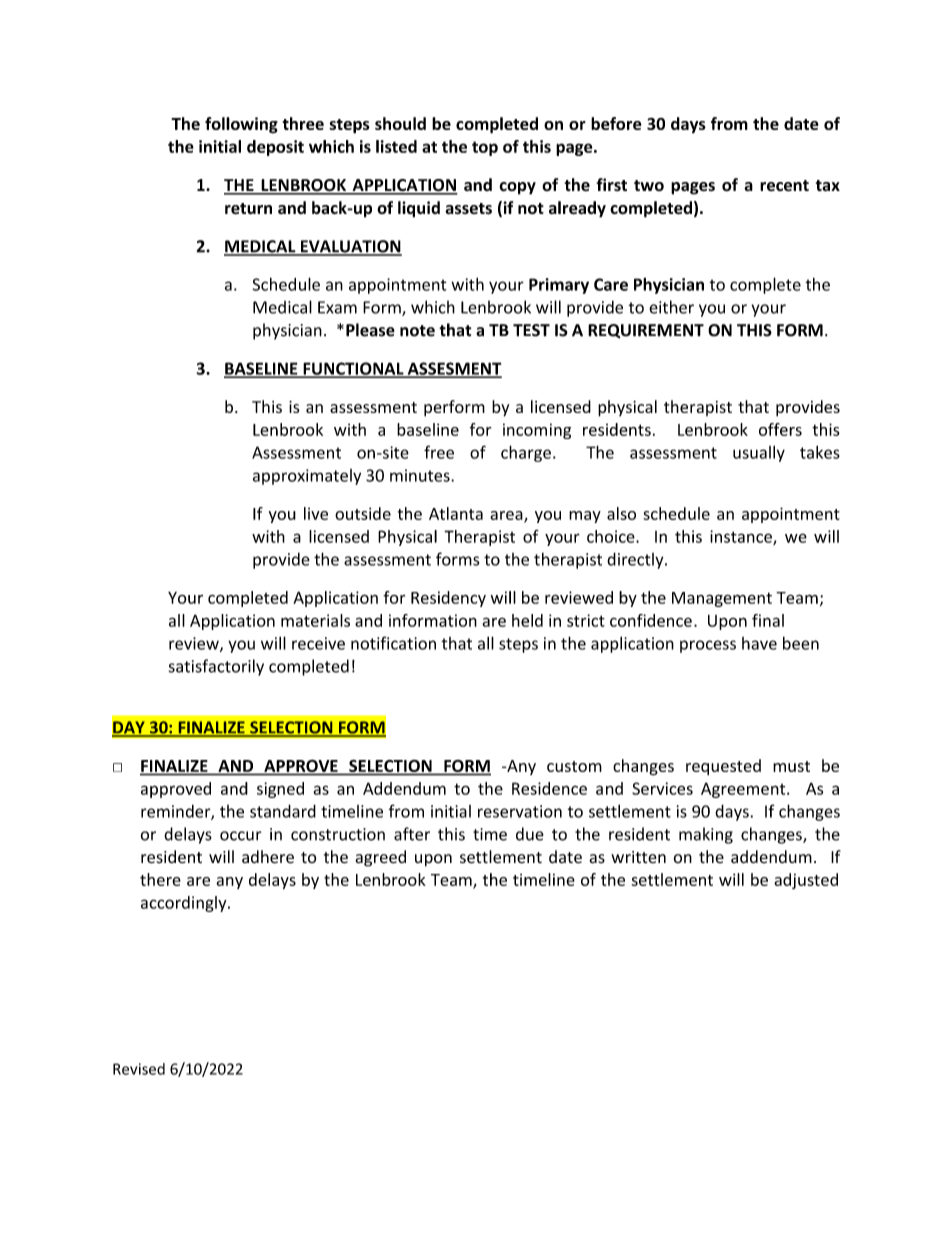 The height and width of the page is (1233, 952). What do you see at coordinates (784, 186) in the page?
I see `recent` at bounding box center [784, 186].
